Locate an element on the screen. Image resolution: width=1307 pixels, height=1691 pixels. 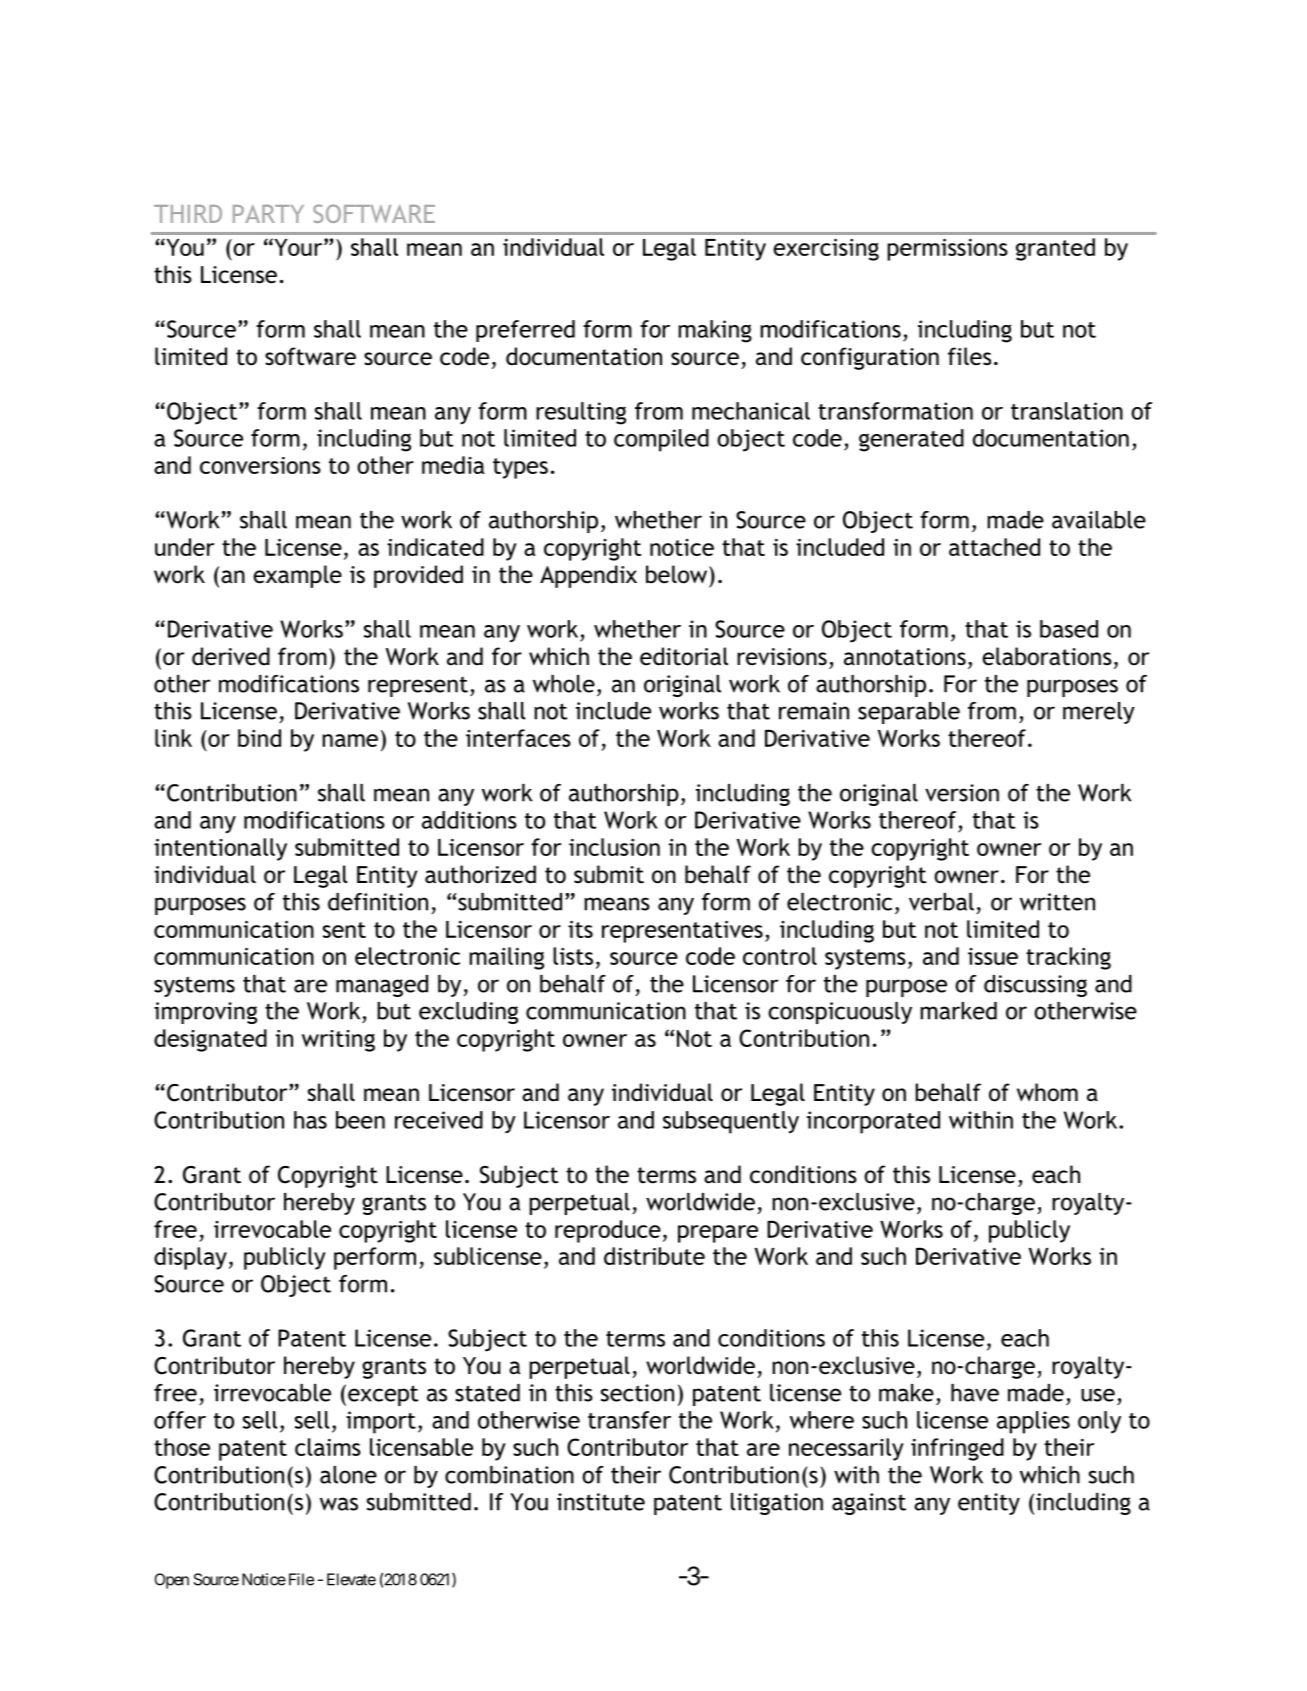
intentionally is located at coordinates (220, 849).
